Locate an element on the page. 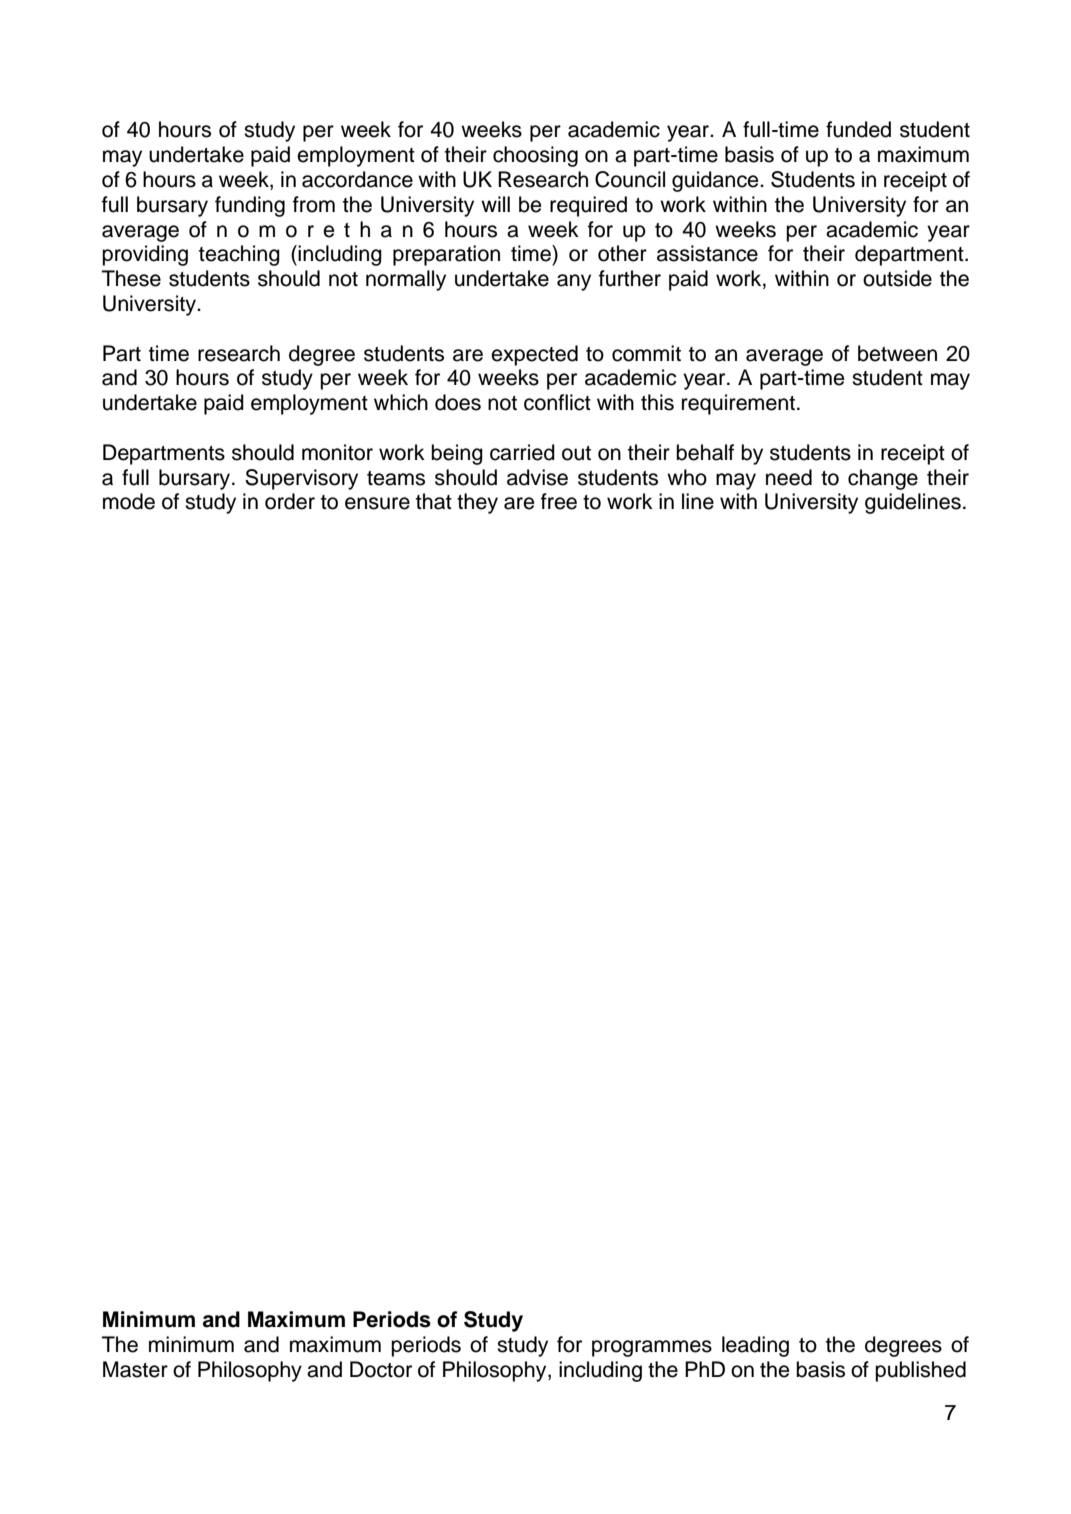 The width and height of the image is (1071, 1514). they is located at coordinates (477, 503).
